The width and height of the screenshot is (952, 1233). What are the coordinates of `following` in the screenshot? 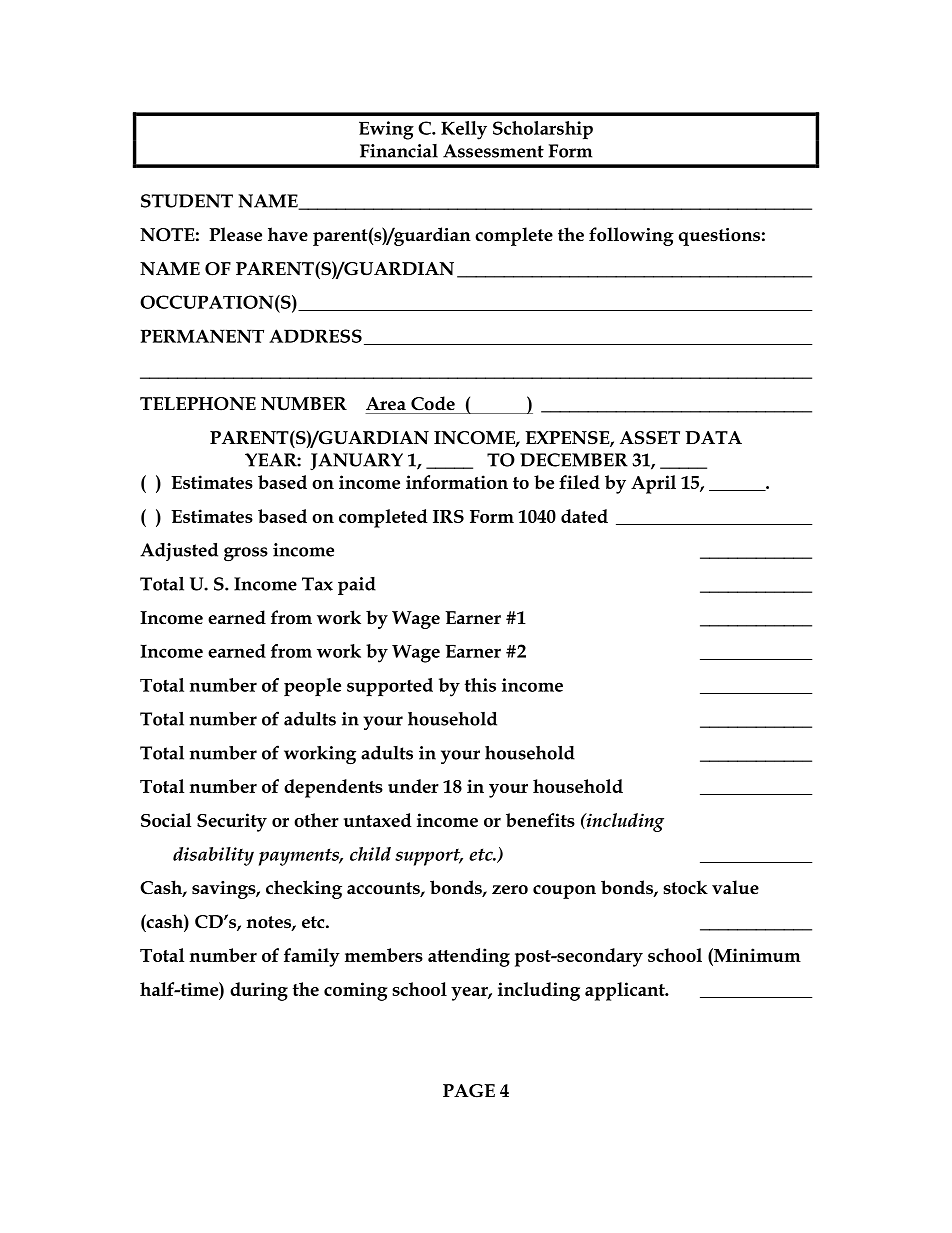 It's located at (631, 236).
